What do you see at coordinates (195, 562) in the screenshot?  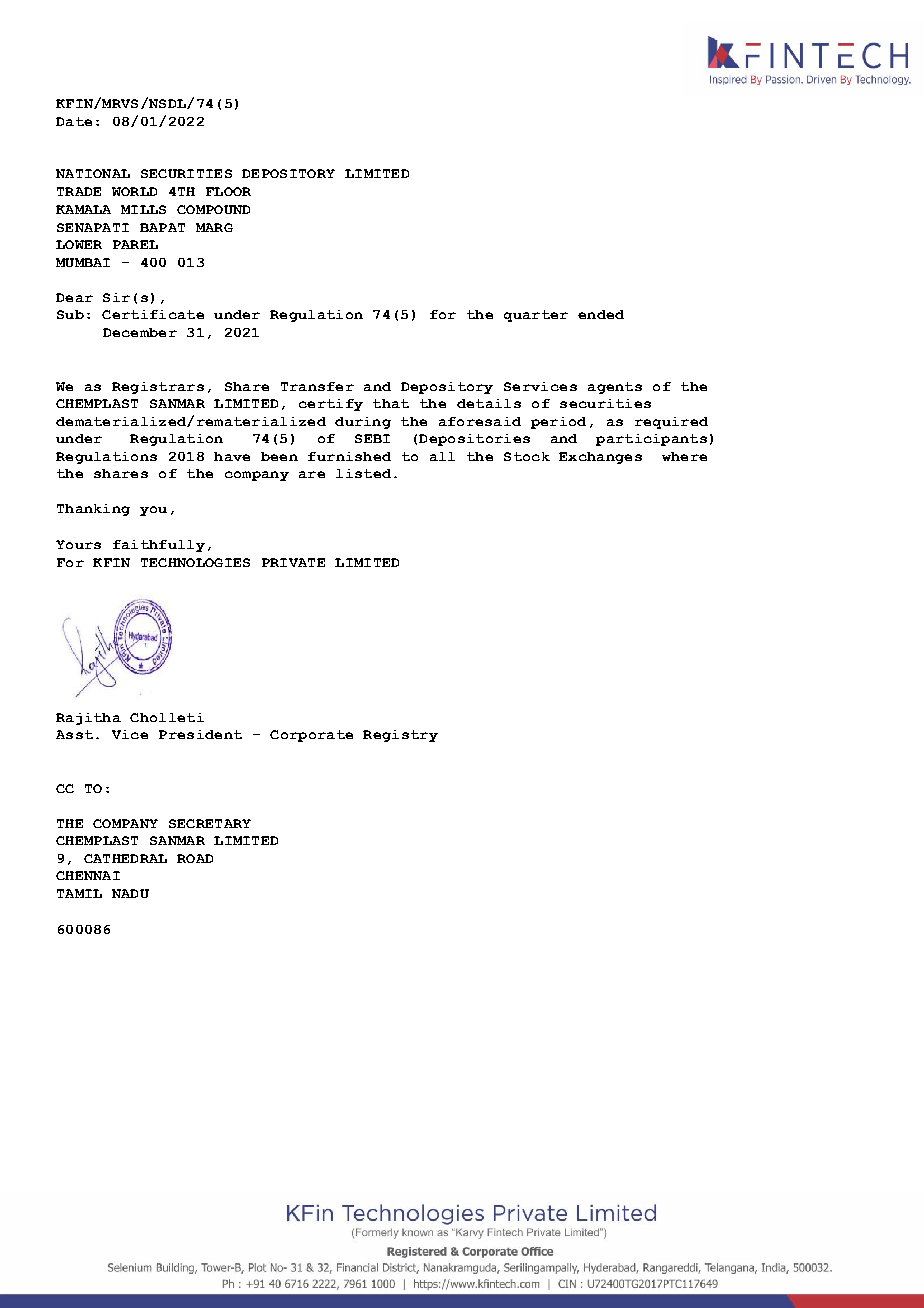 I see `TECHNOLOGIES` at bounding box center [195, 562].
